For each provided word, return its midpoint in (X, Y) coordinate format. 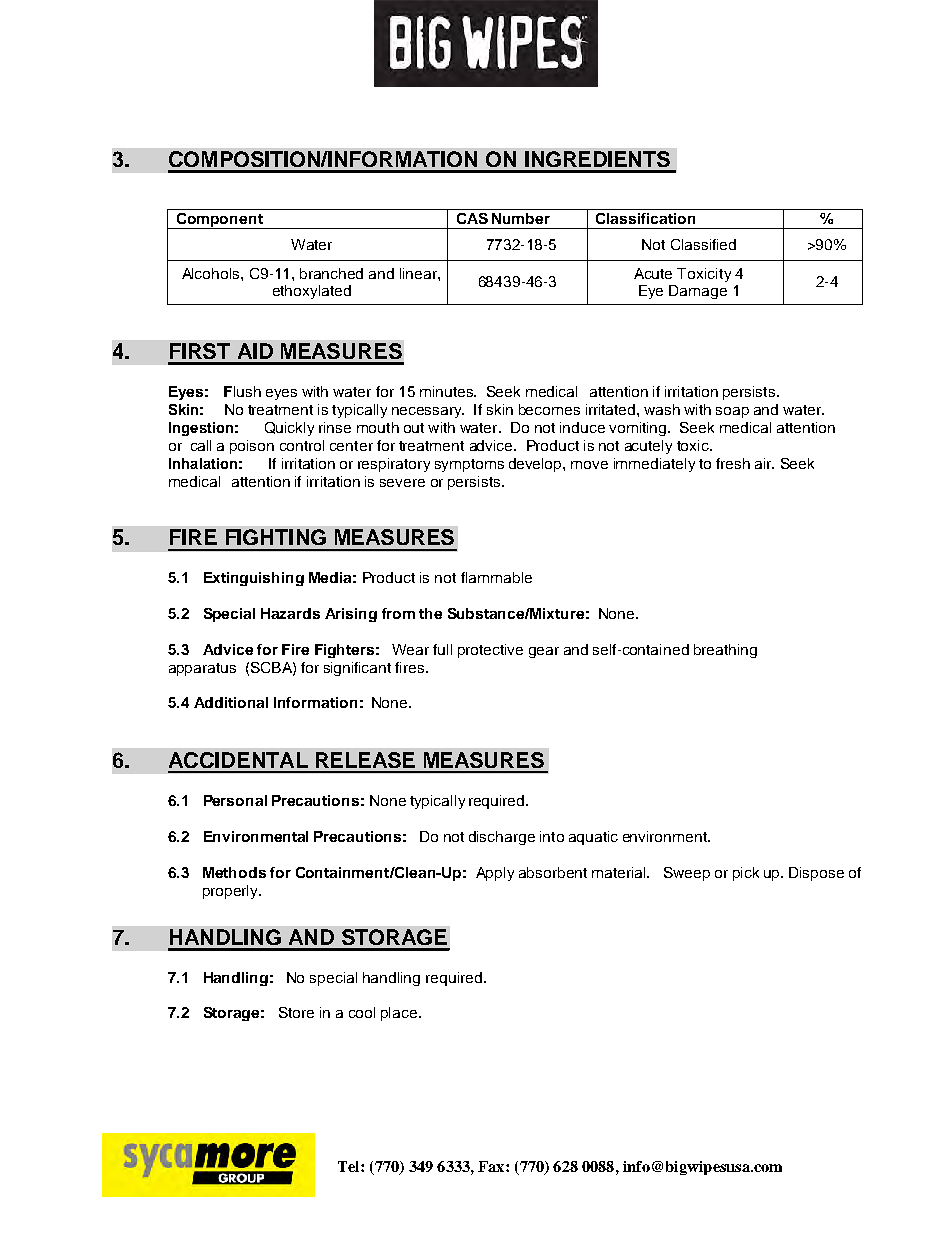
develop (536, 465)
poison (252, 447)
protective (490, 651)
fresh (733, 463)
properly (232, 892)
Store (296, 1012)
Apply (495, 874)
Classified (703, 244)
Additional (231, 702)
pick (746, 874)
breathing (725, 651)
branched (331, 273)
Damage (698, 292)
